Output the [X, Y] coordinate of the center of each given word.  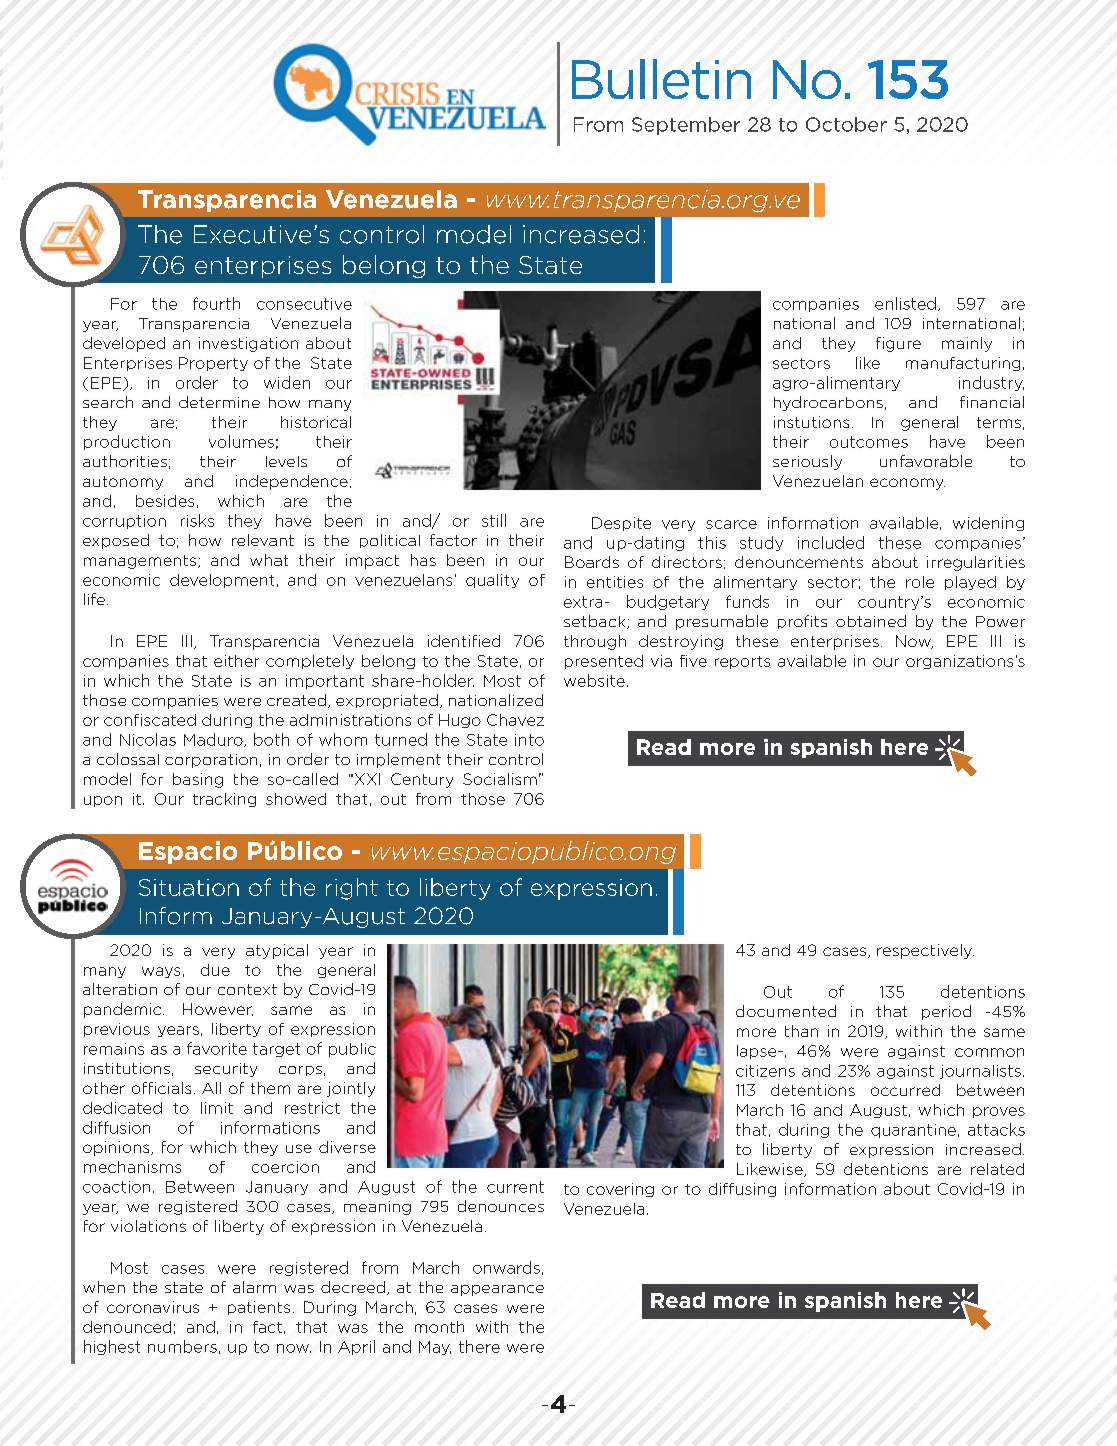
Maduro [214, 740]
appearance [497, 1290]
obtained [871, 621]
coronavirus [153, 1307]
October [846, 124]
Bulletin [661, 79]
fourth [216, 303]
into [529, 740]
